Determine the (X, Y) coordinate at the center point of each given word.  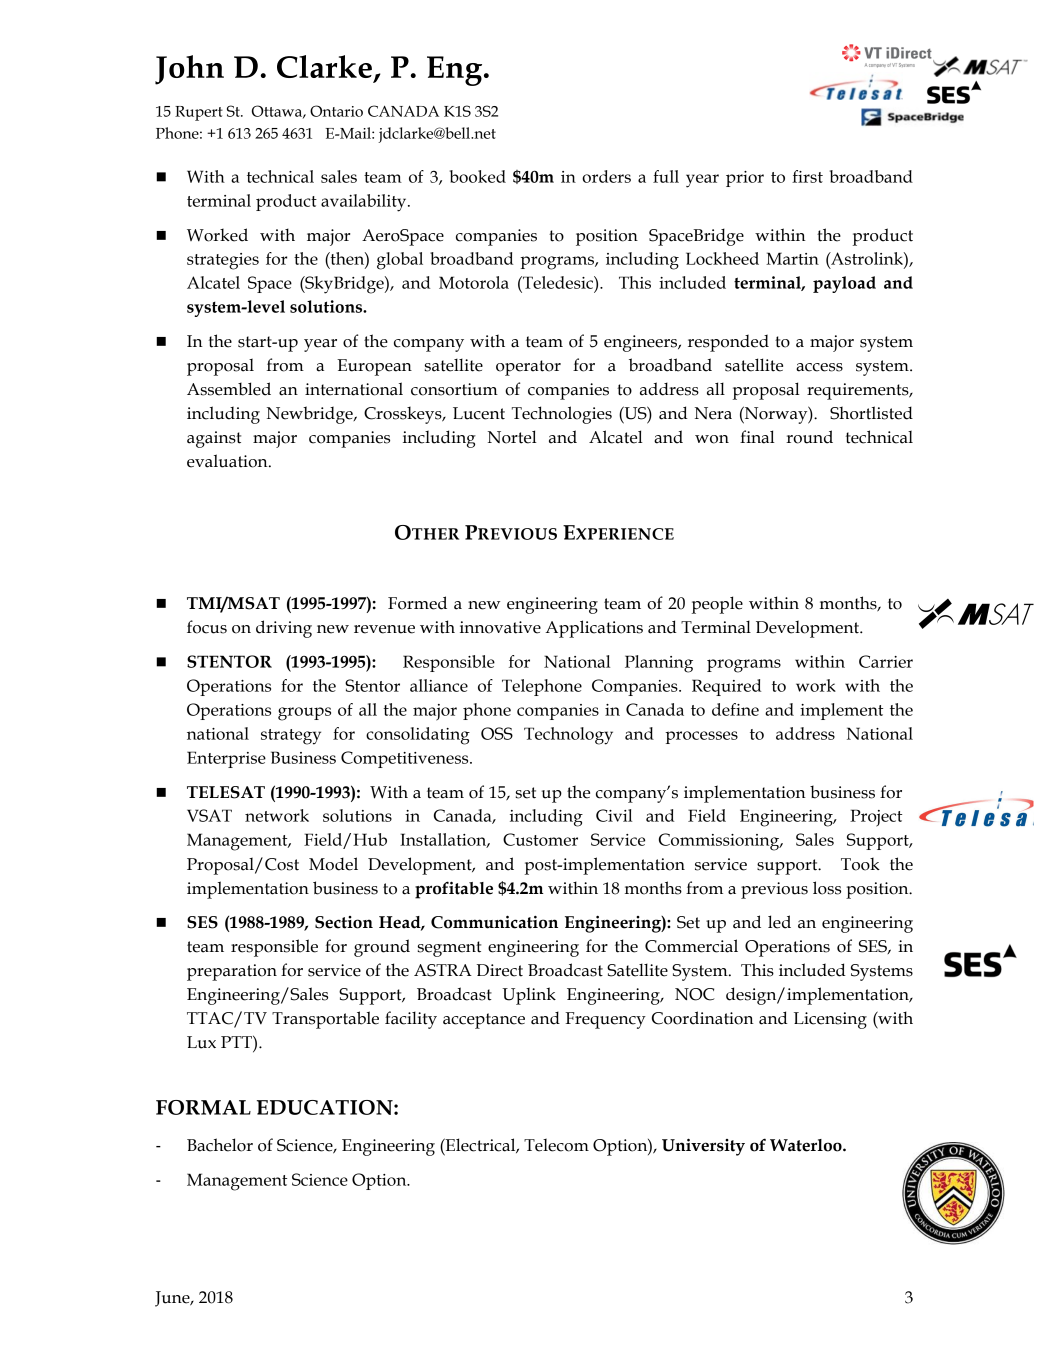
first (807, 176)
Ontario (336, 111)
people (717, 605)
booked (477, 176)
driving (284, 629)
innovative (500, 627)
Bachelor (220, 1145)
